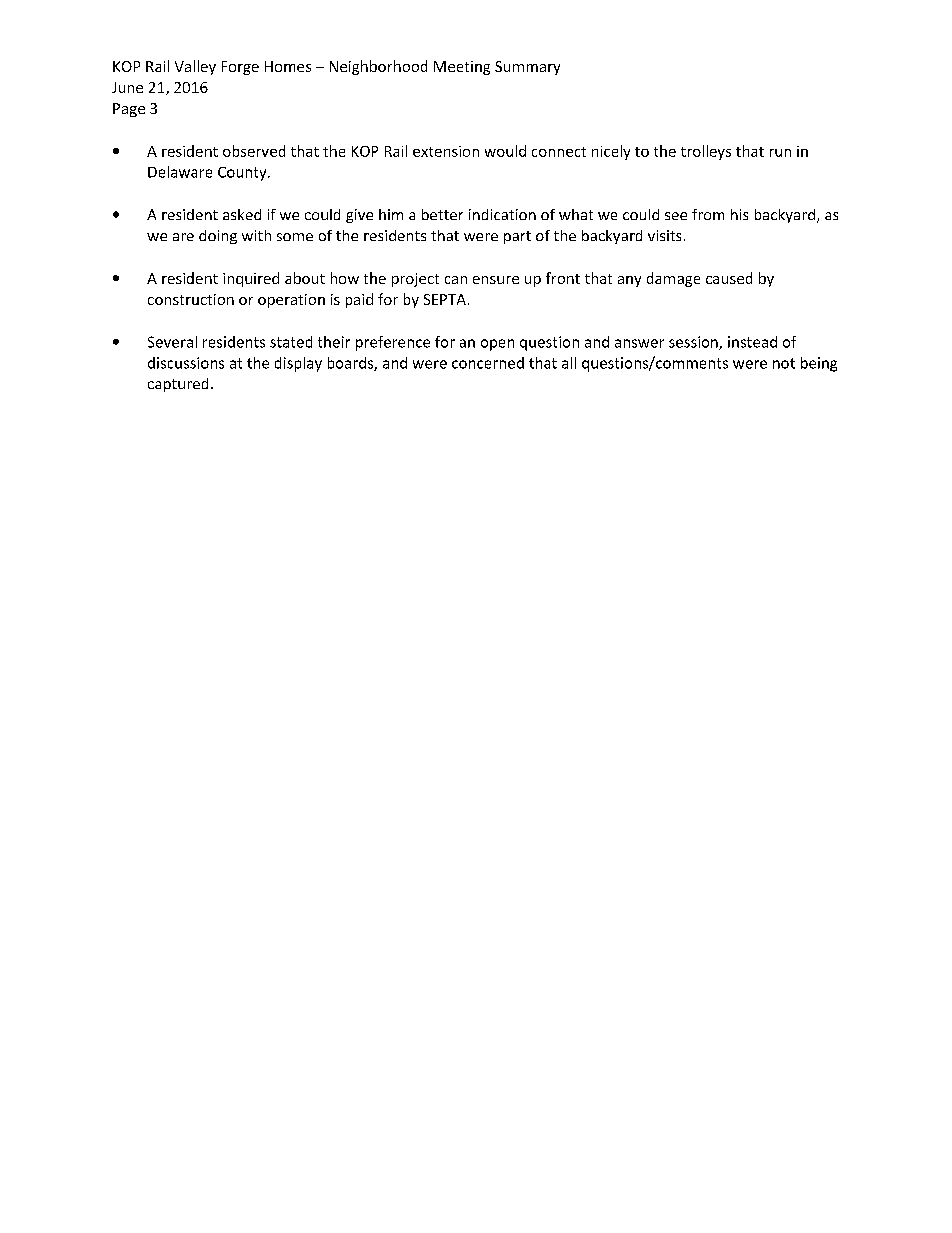 This screenshot has width=952, height=1233. Describe the element at coordinates (706, 152) in the screenshot. I see `trolleys` at that location.
